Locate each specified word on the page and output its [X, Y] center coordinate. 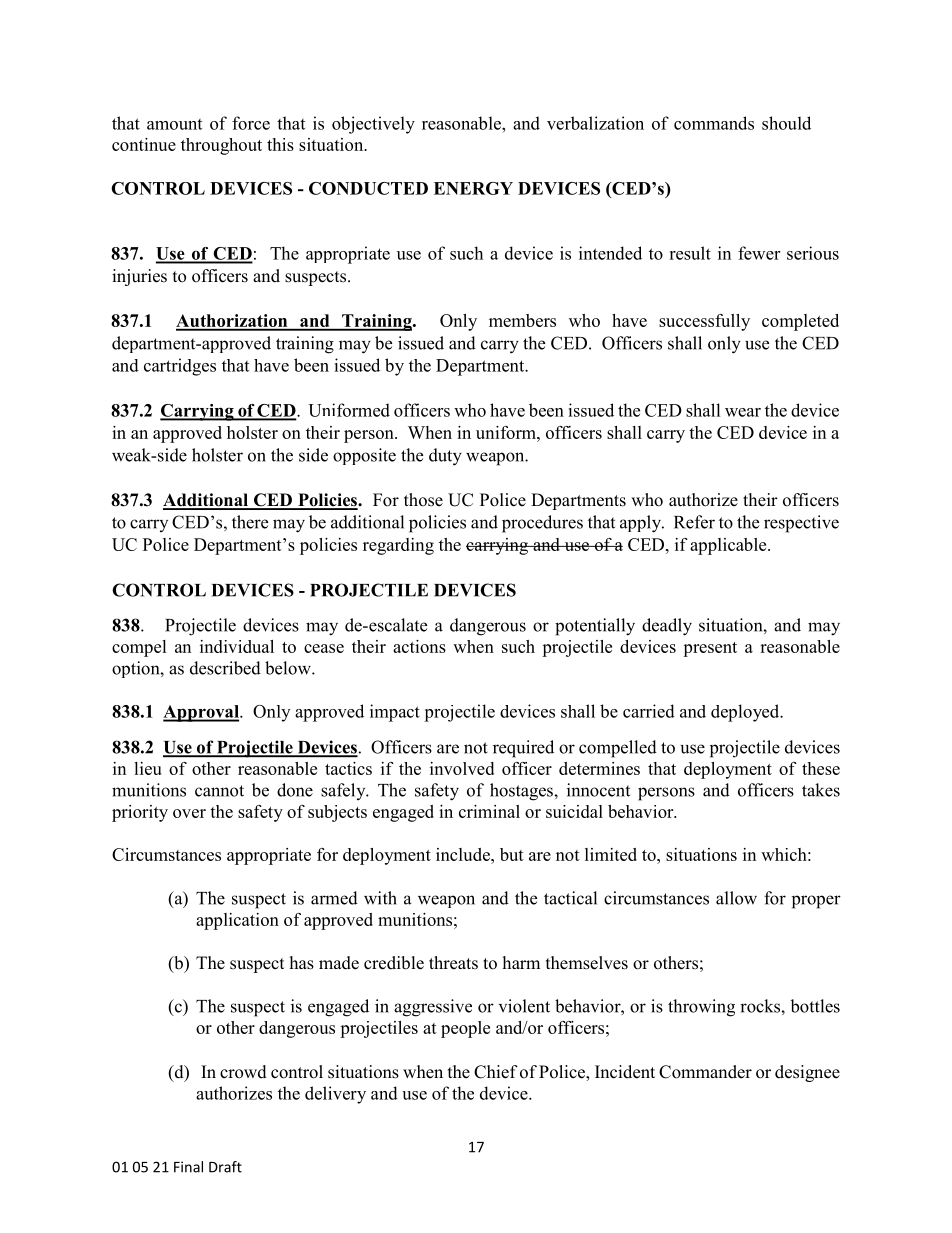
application [237, 921]
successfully [704, 322]
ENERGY [473, 188]
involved [462, 768]
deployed [746, 713]
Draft [225, 1167]
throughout [221, 146]
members [522, 320]
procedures [542, 524]
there [250, 522]
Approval [202, 713]
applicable [729, 546]
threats [453, 963]
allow [736, 898]
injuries [139, 277]
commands [714, 123]
